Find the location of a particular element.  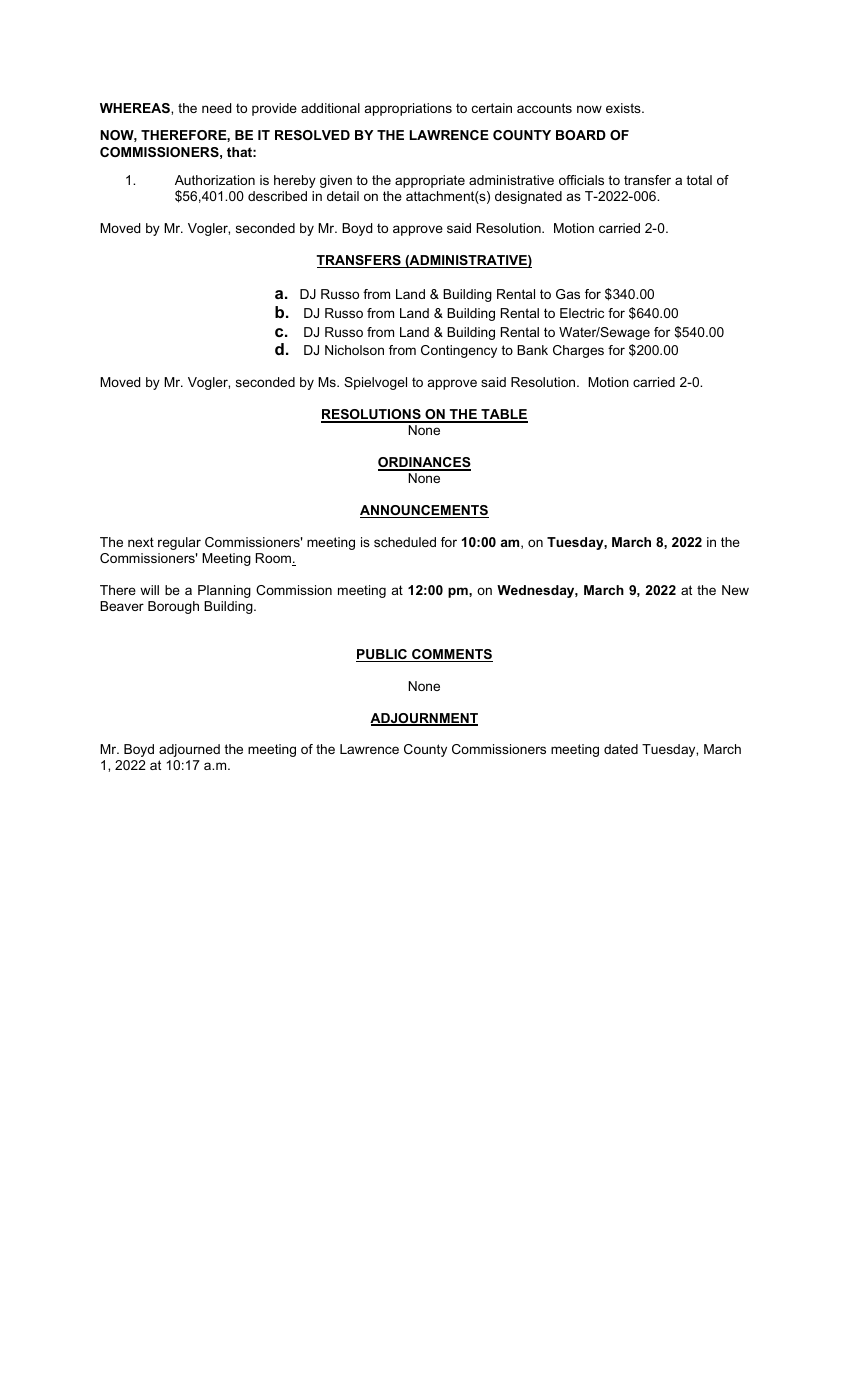

ADJOURNMENT is located at coordinates (424, 719).
